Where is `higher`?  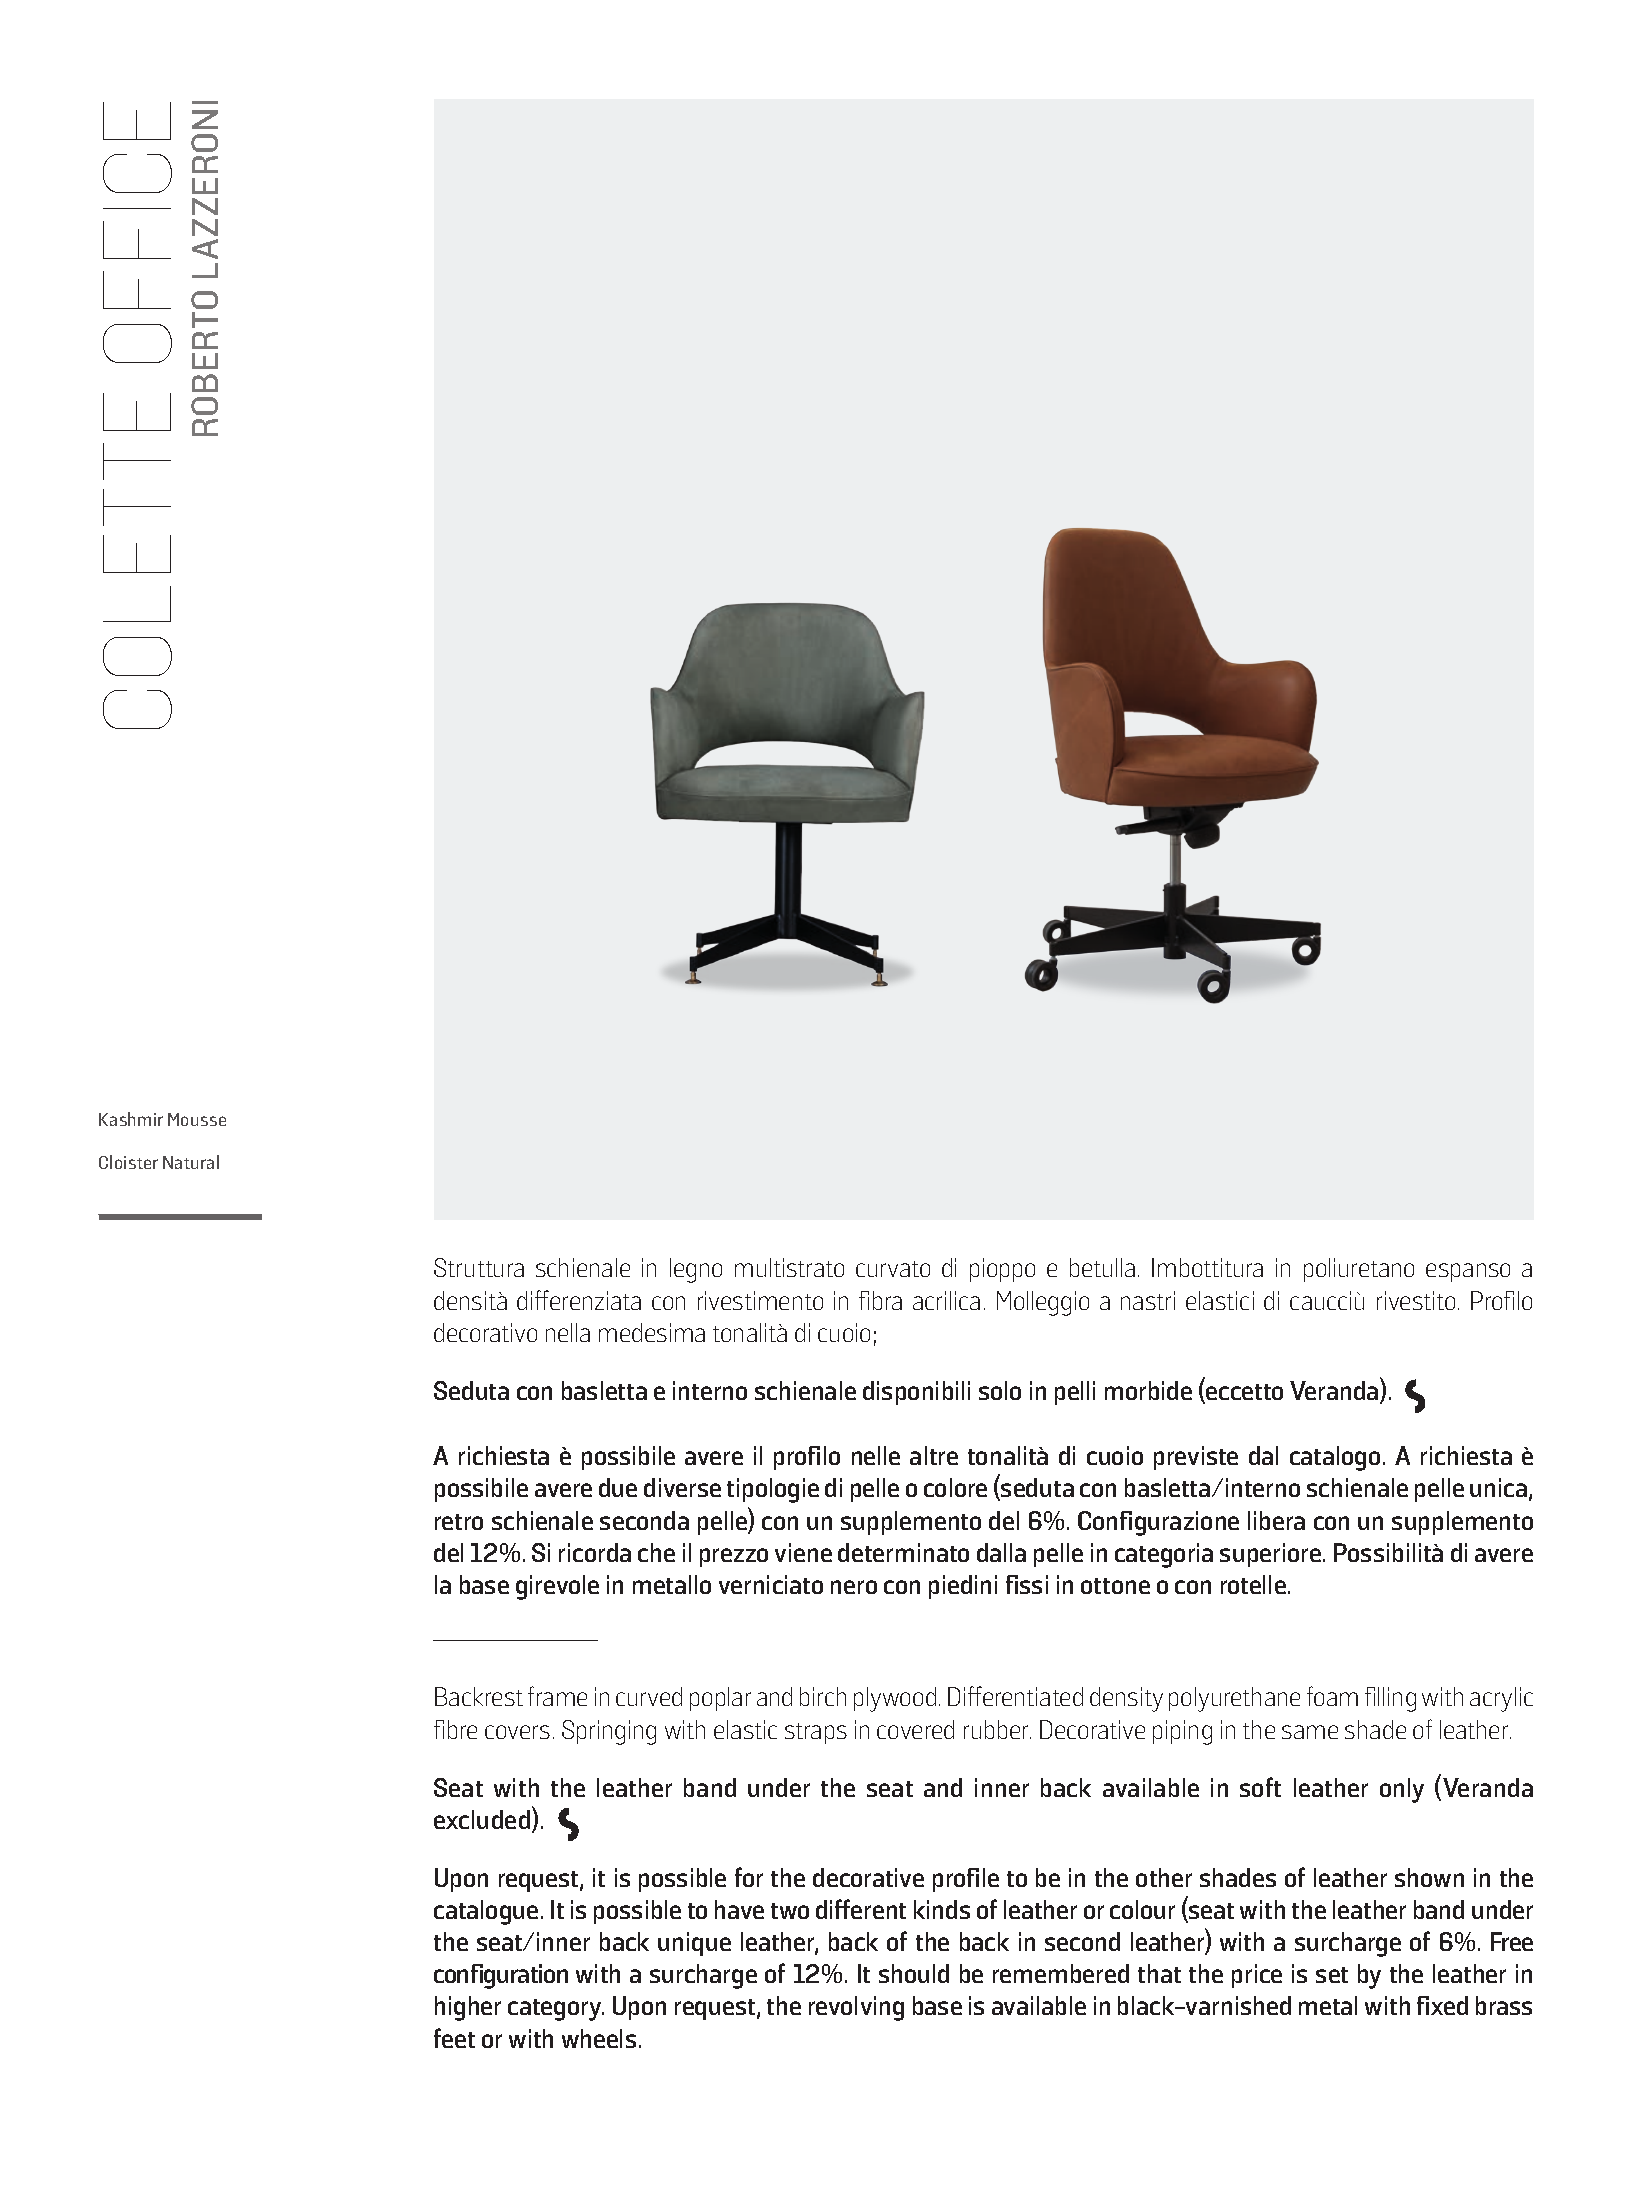
higher is located at coordinates (468, 2008).
